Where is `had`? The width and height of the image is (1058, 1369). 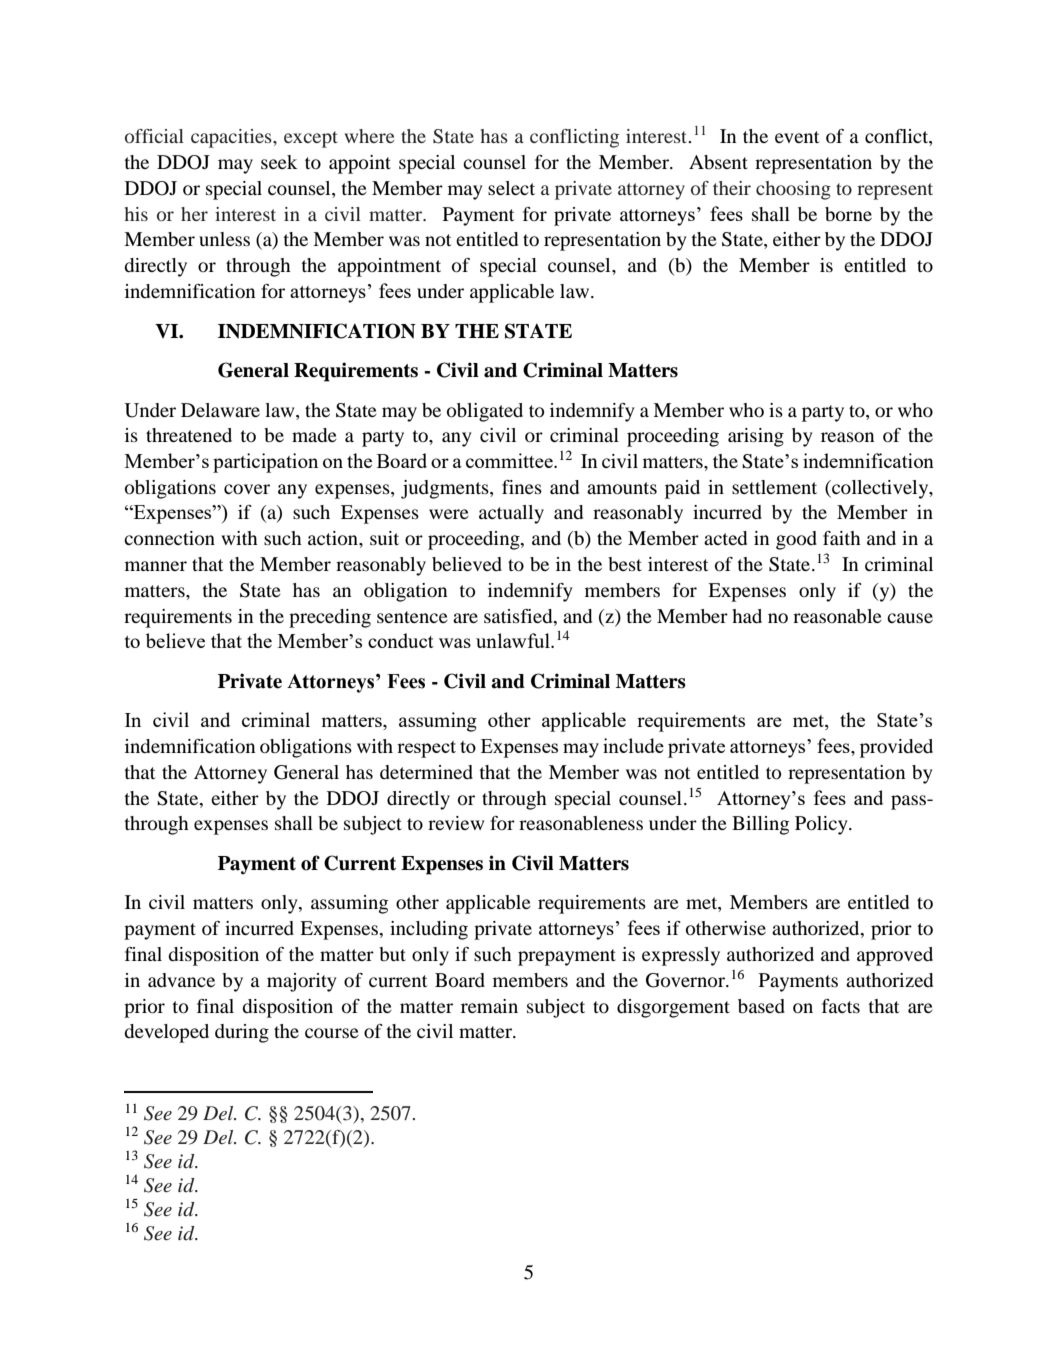
had is located at coordinates (747, 616).
